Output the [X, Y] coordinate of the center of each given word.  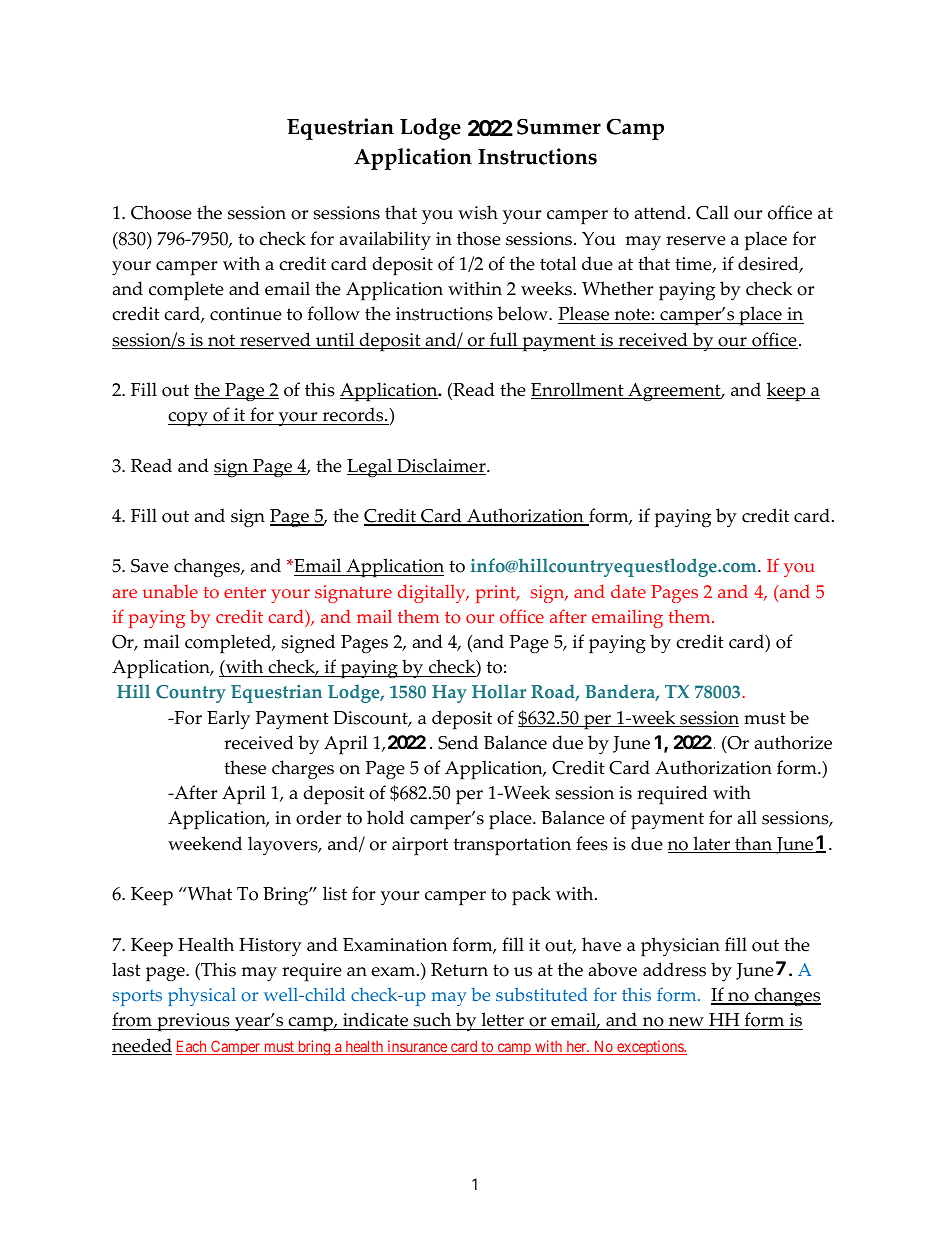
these [245, 767]
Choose [161, 212]
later [712, 844]
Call [712, 212]
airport [420, 846]
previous [193, 1022]
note [632, 316]
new [686, 1023]
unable [170, 591]
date [628, 591]
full [504, 340]
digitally [433, 593]
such [432, 1021]
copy [189, 419]
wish [478, 212]
